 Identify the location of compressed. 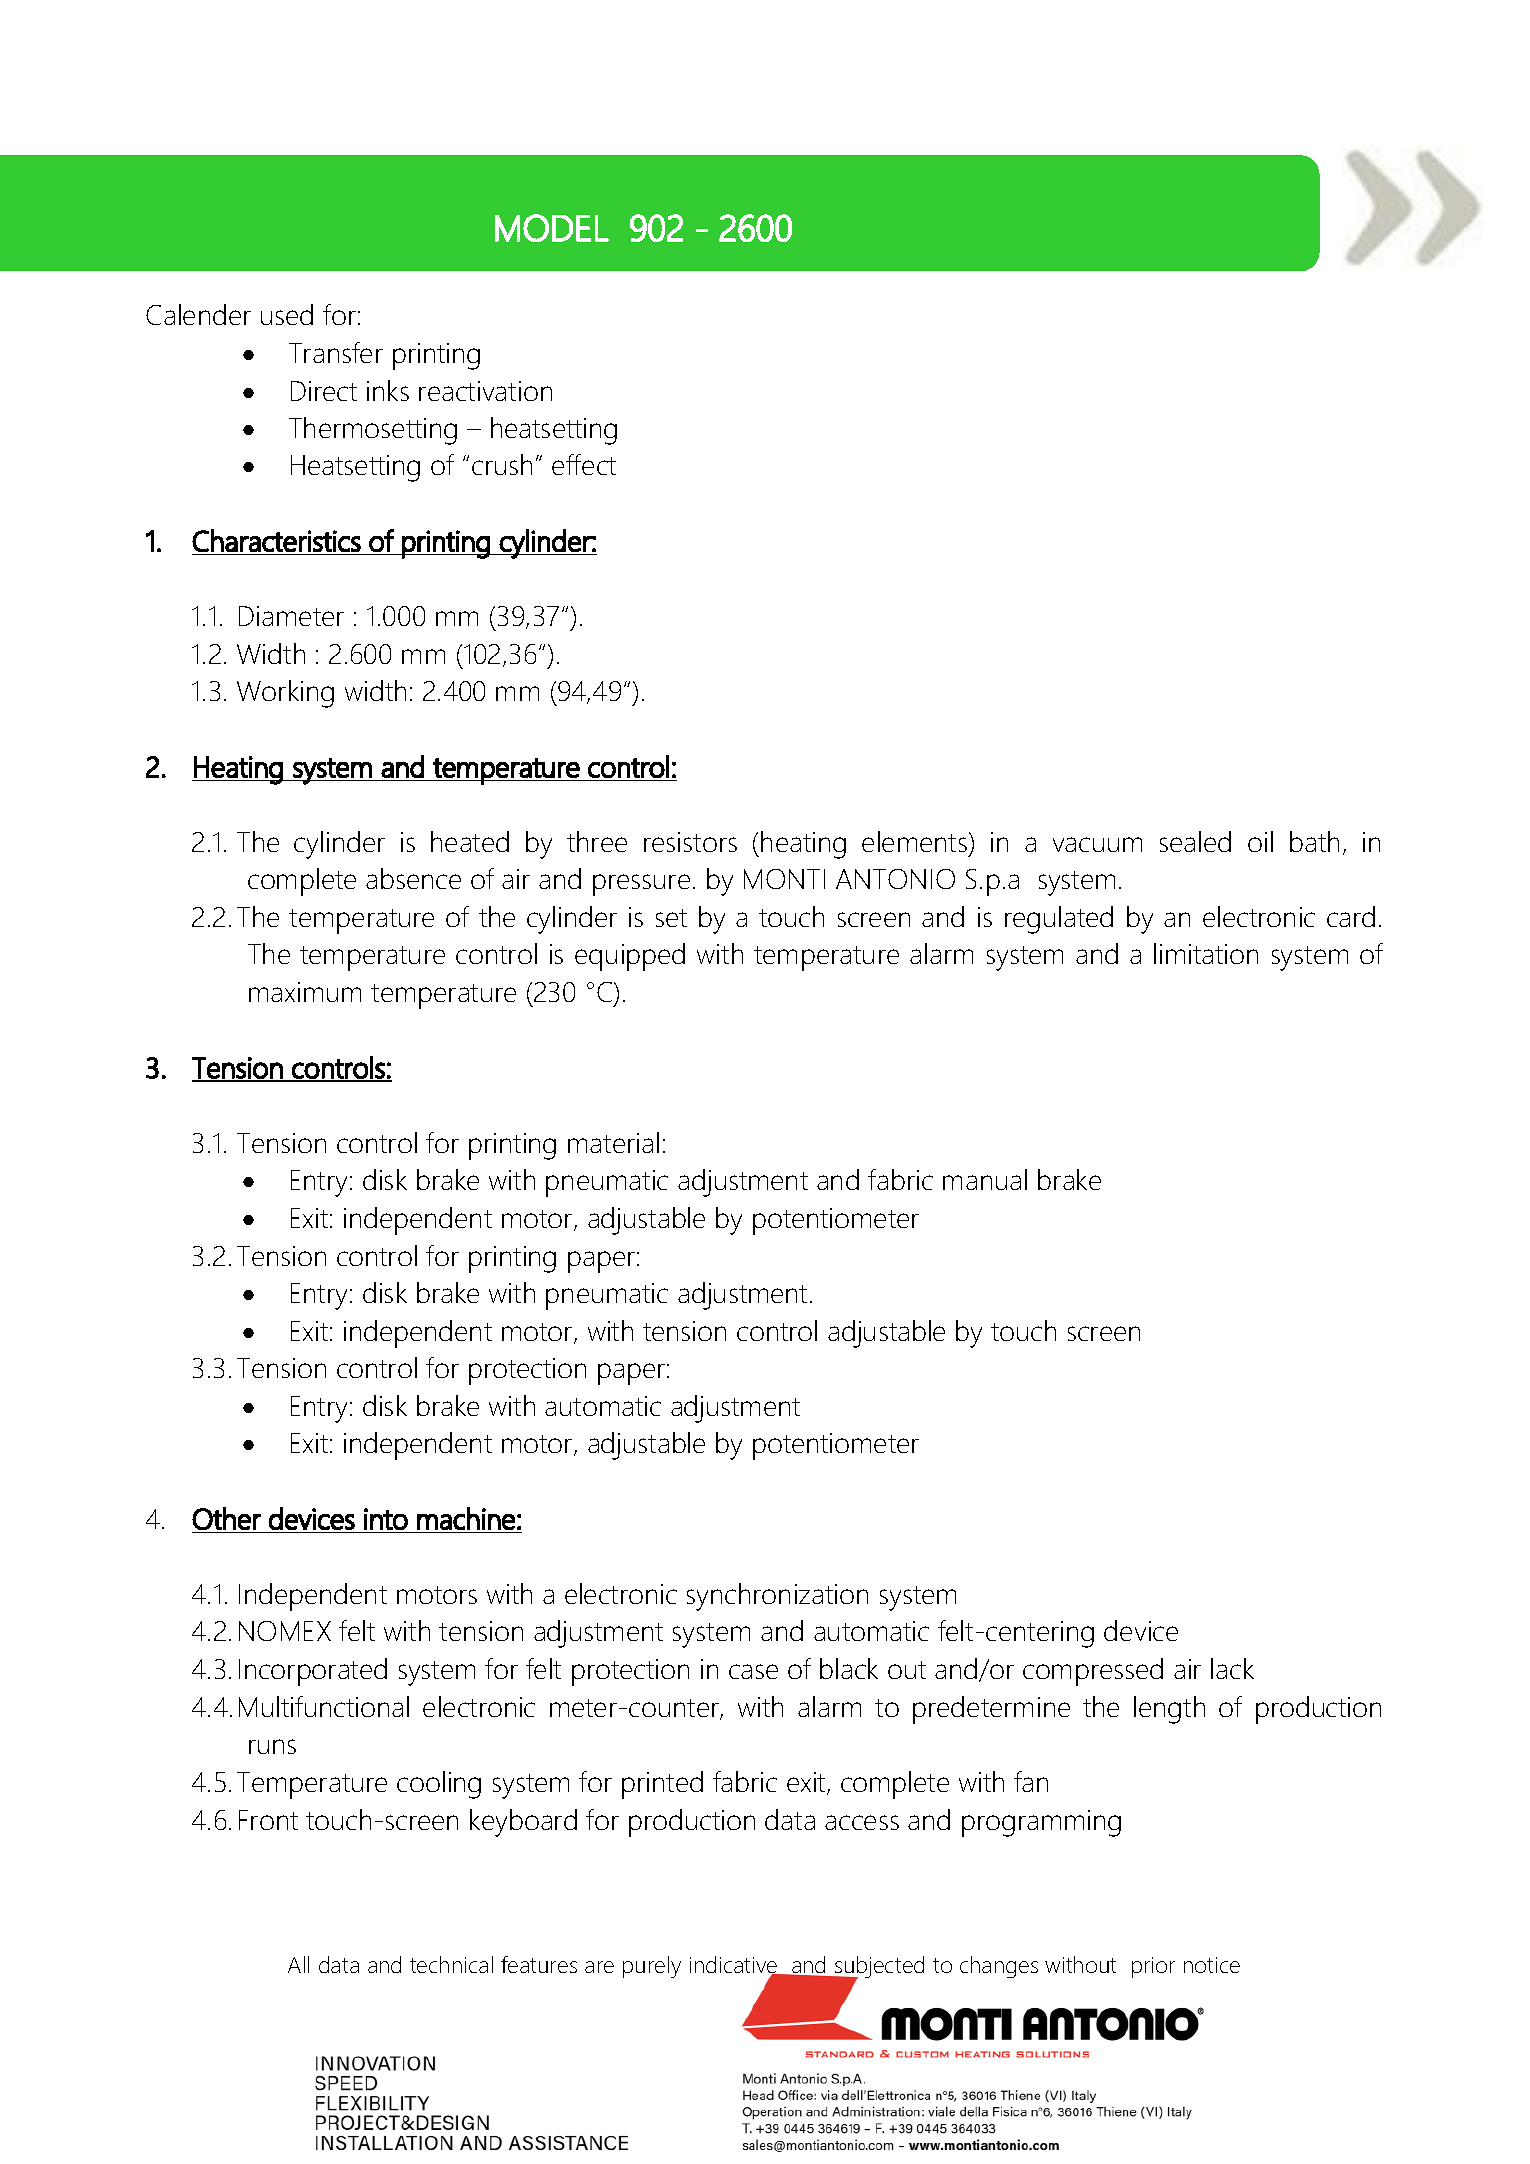
(1093, 1672).
